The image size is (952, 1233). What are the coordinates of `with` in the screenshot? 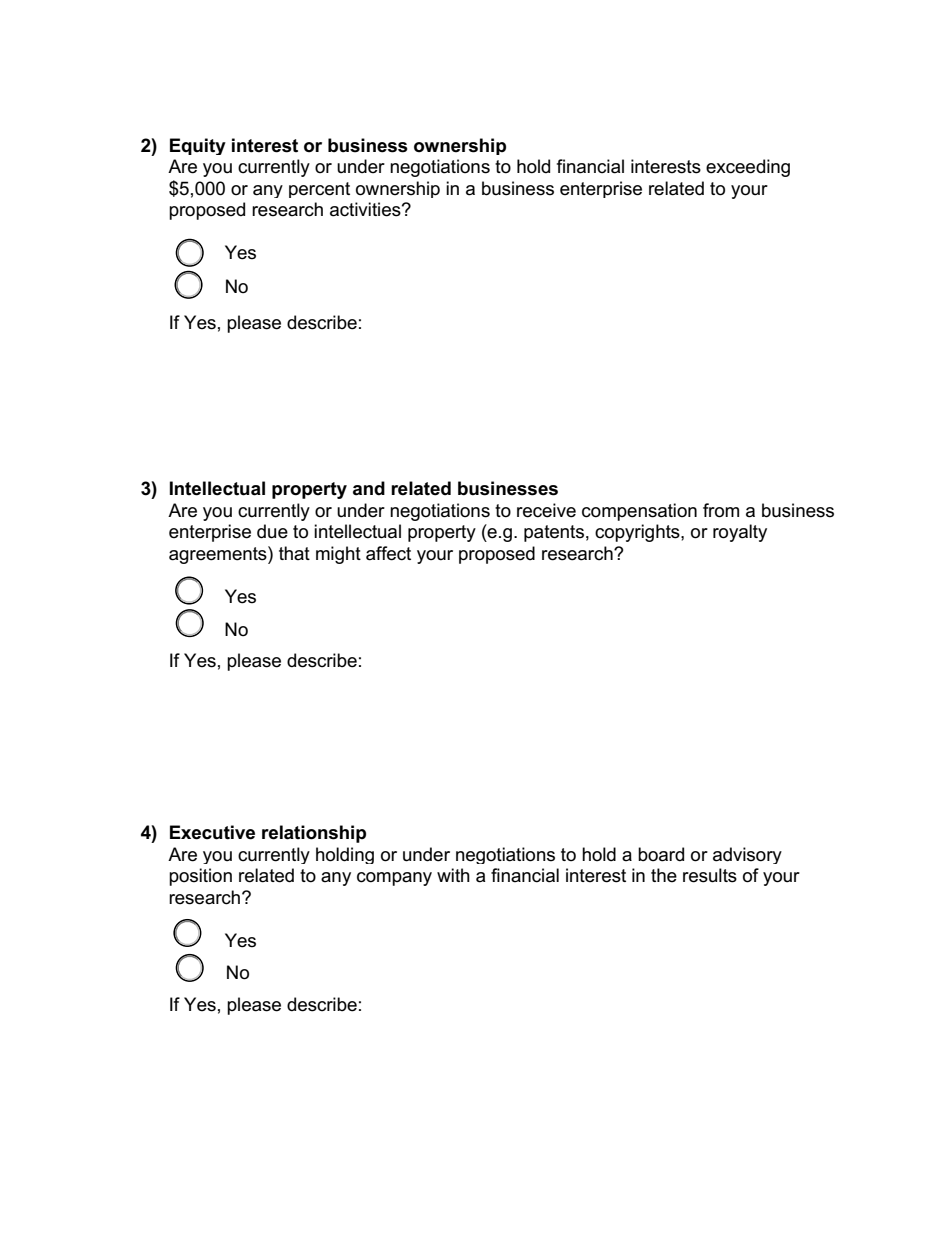 It's located at (453, 875).
